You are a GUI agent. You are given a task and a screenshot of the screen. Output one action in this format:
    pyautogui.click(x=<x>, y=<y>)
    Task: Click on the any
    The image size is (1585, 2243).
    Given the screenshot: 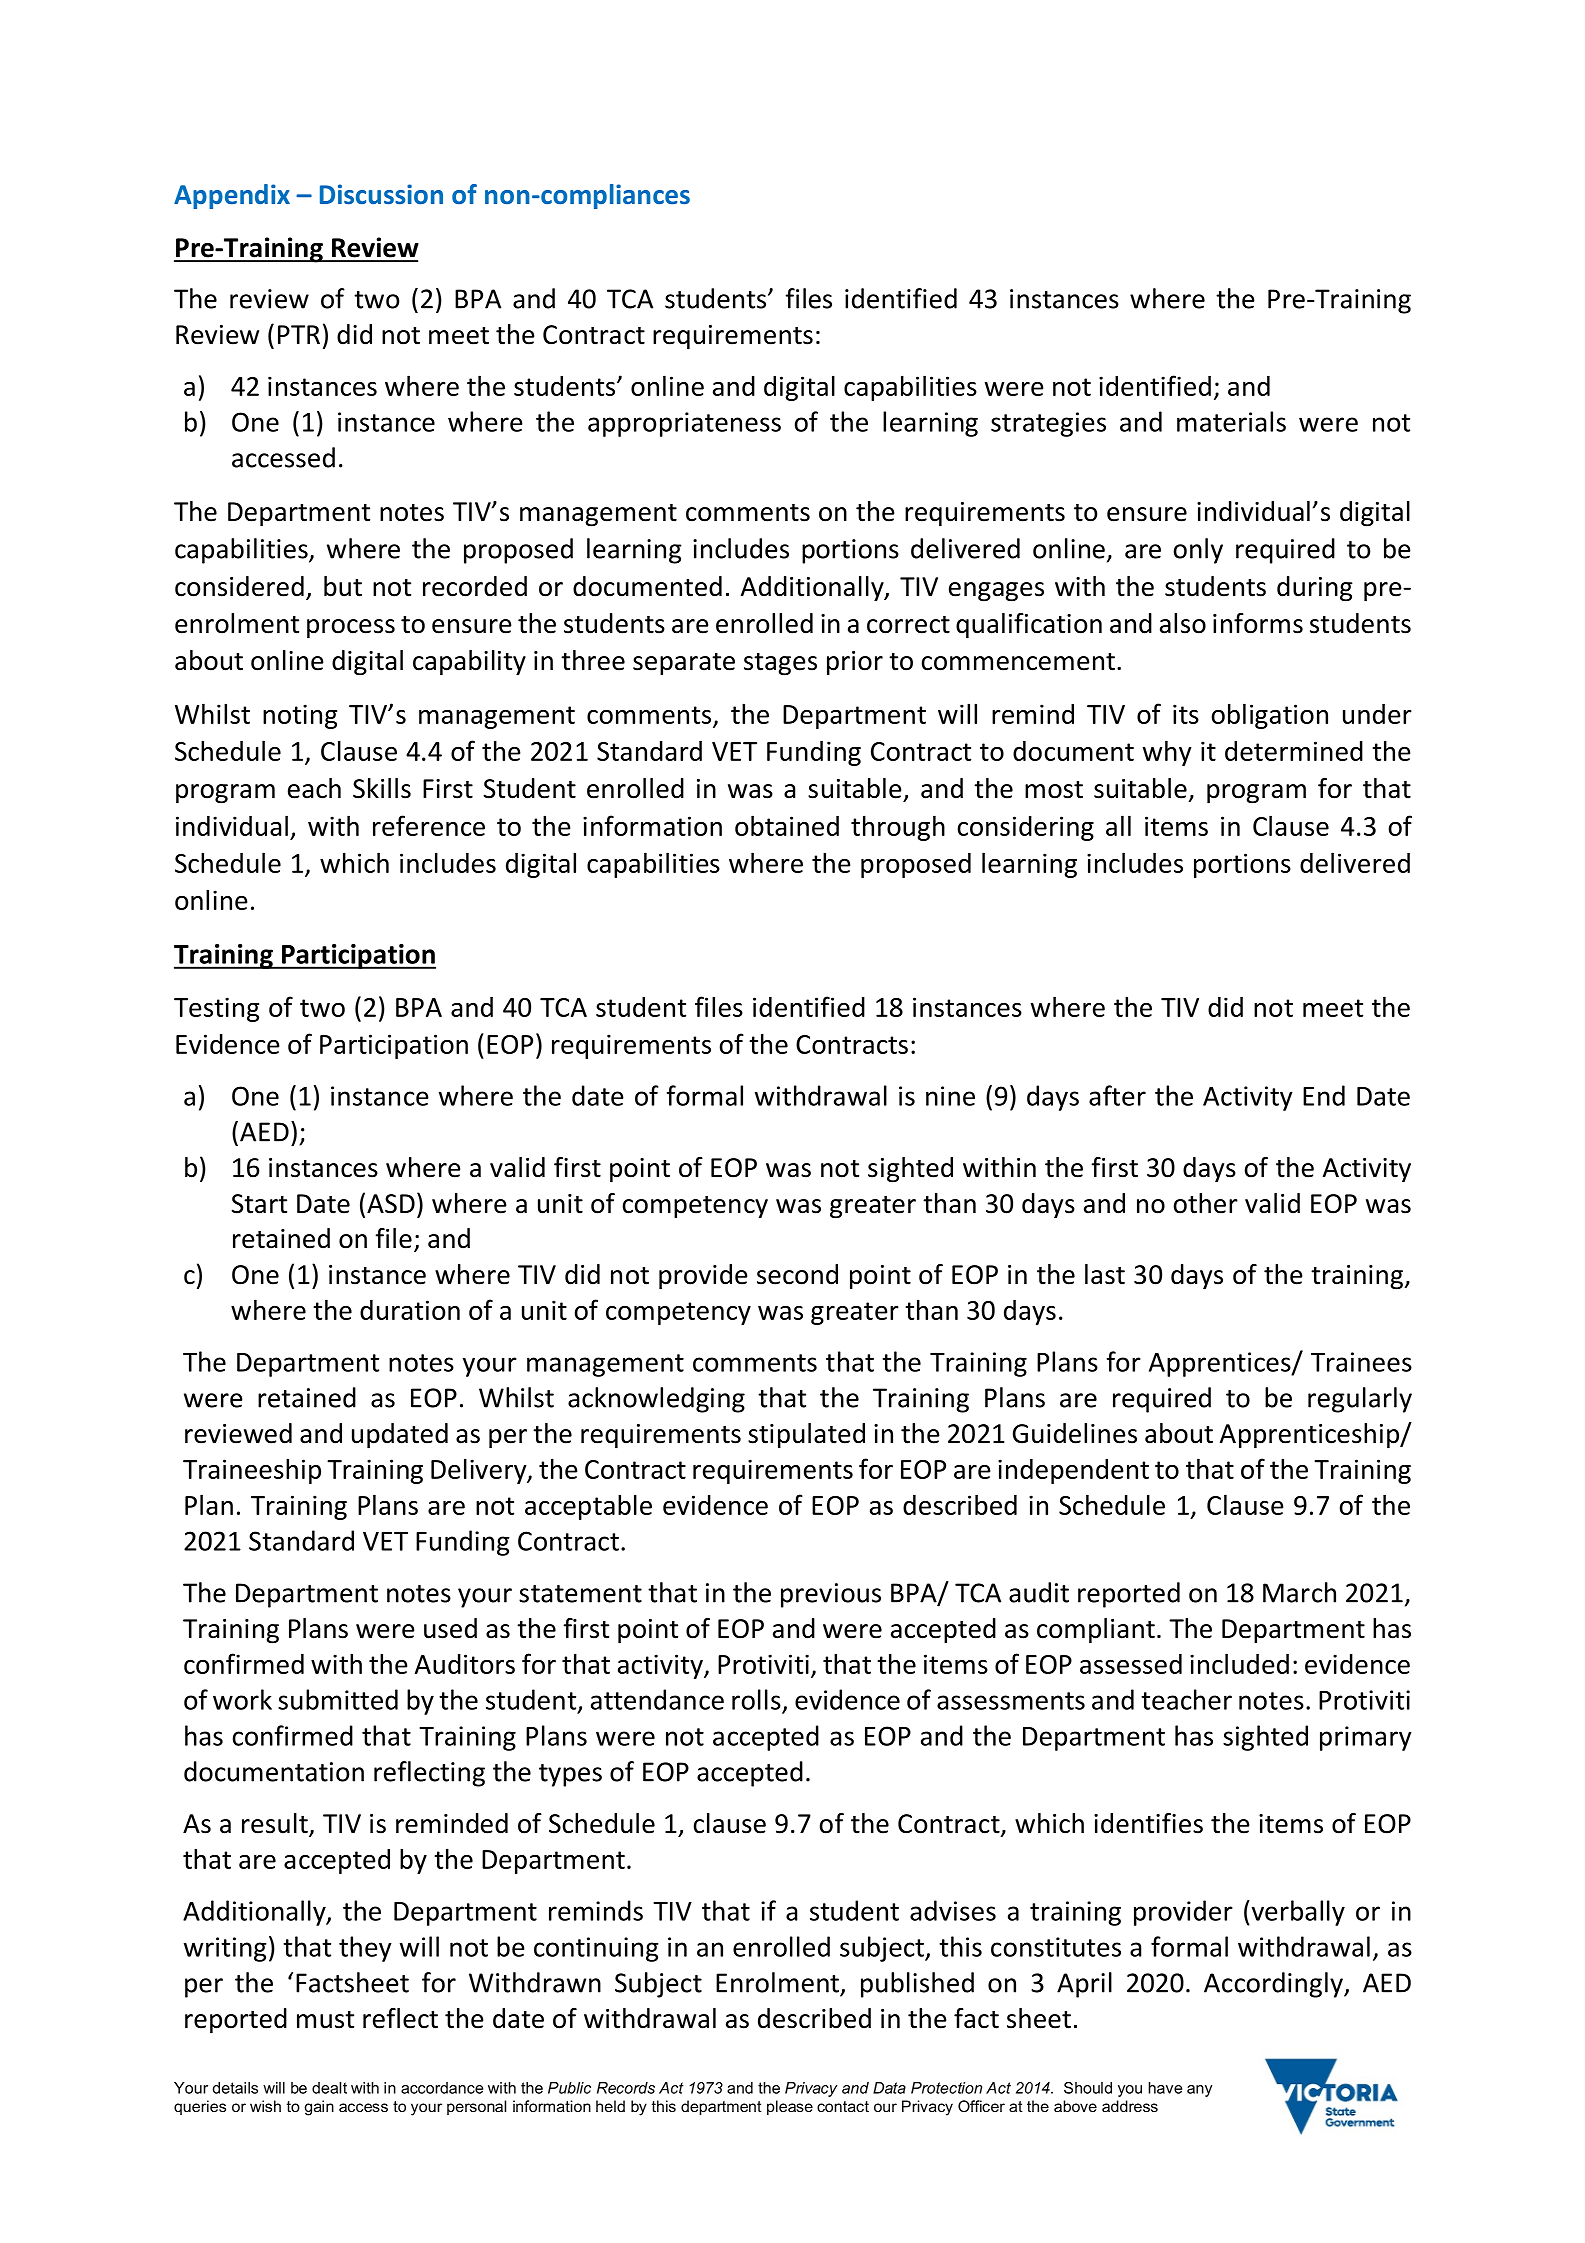 What is the action you would take?
    pyautogui.click(x=1199, y=2091)
